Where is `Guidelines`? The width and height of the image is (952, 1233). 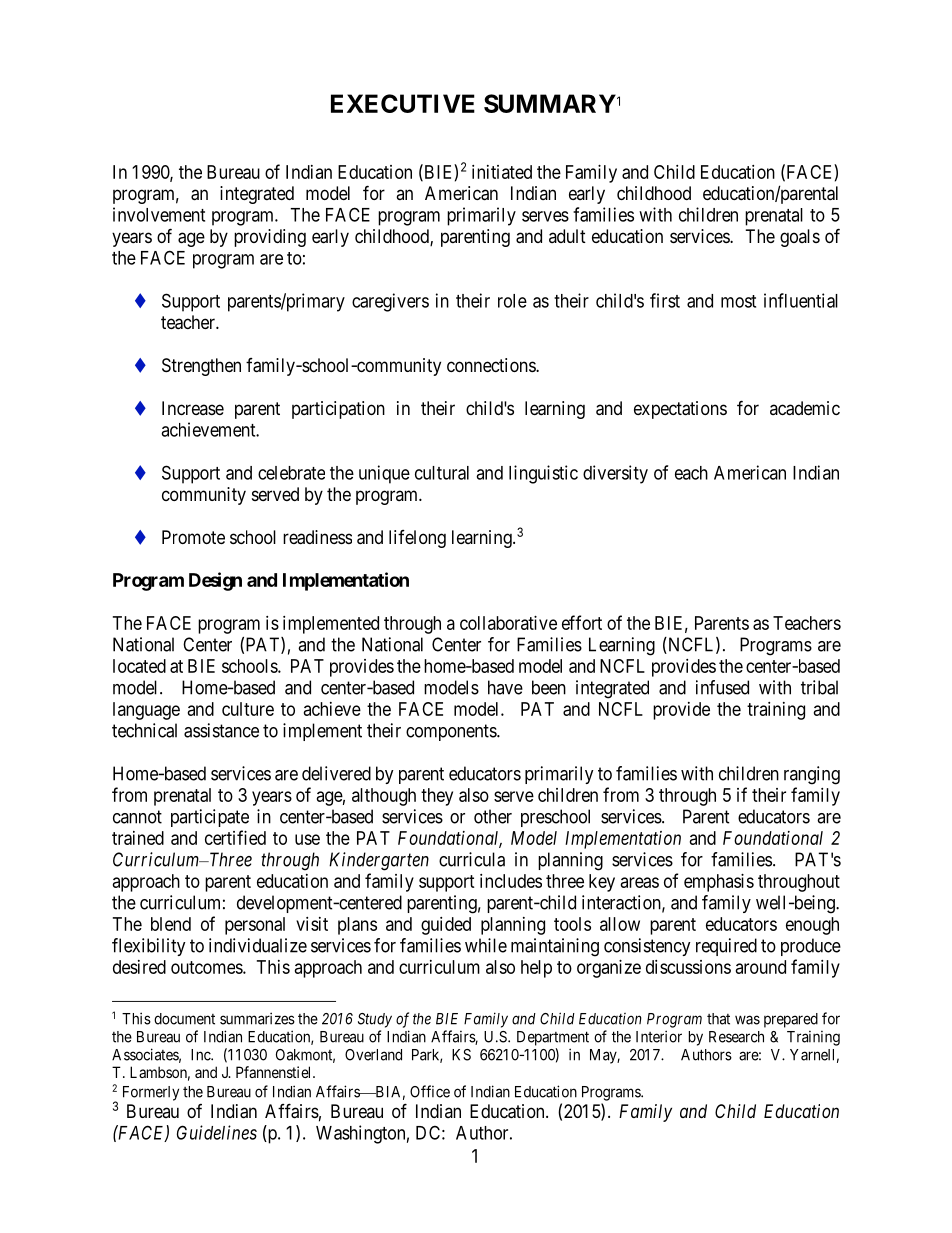 Guidelines is located at coordinates (217, 1132).
